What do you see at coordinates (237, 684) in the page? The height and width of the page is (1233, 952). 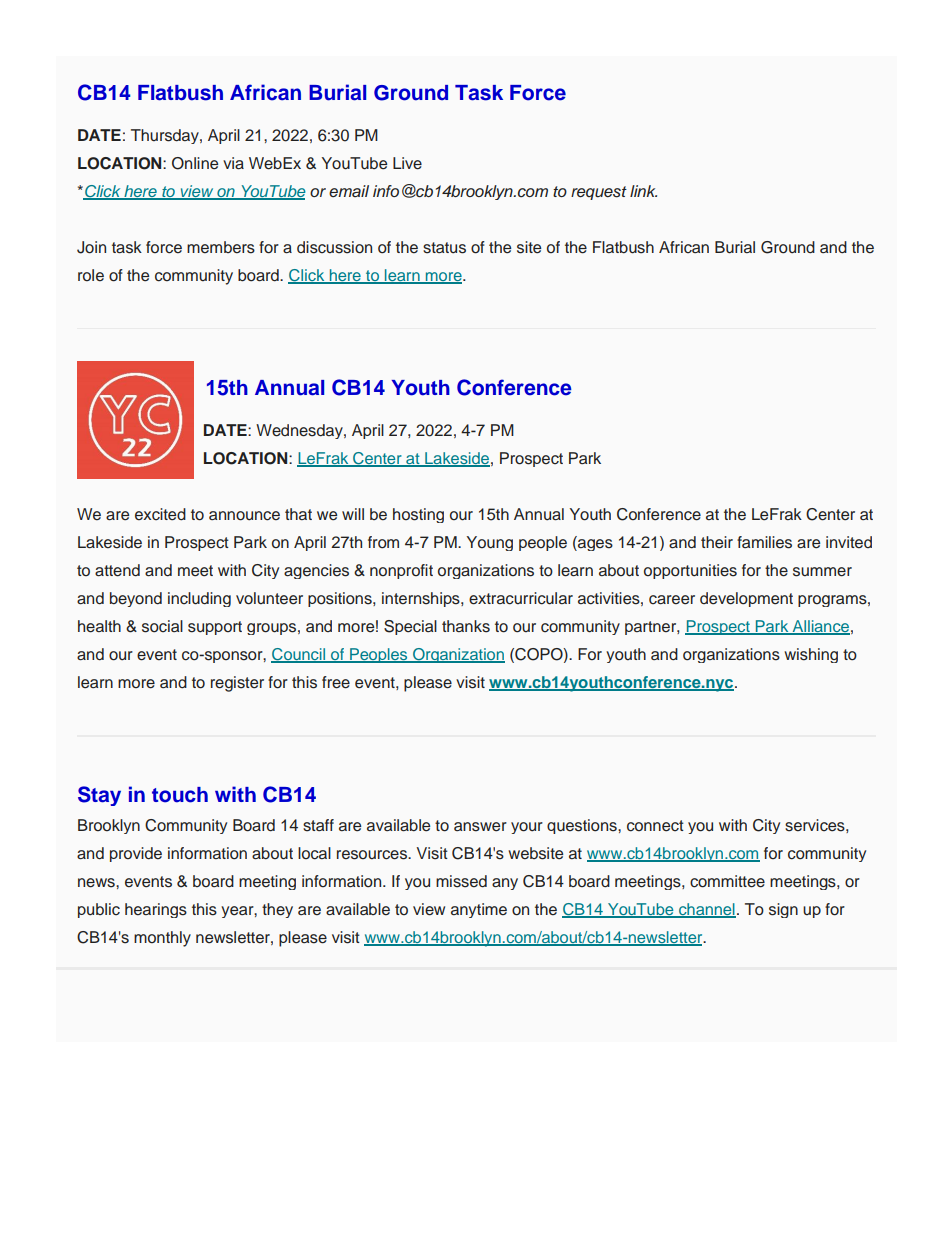 I see `register` at bounding box center [237, 684].
